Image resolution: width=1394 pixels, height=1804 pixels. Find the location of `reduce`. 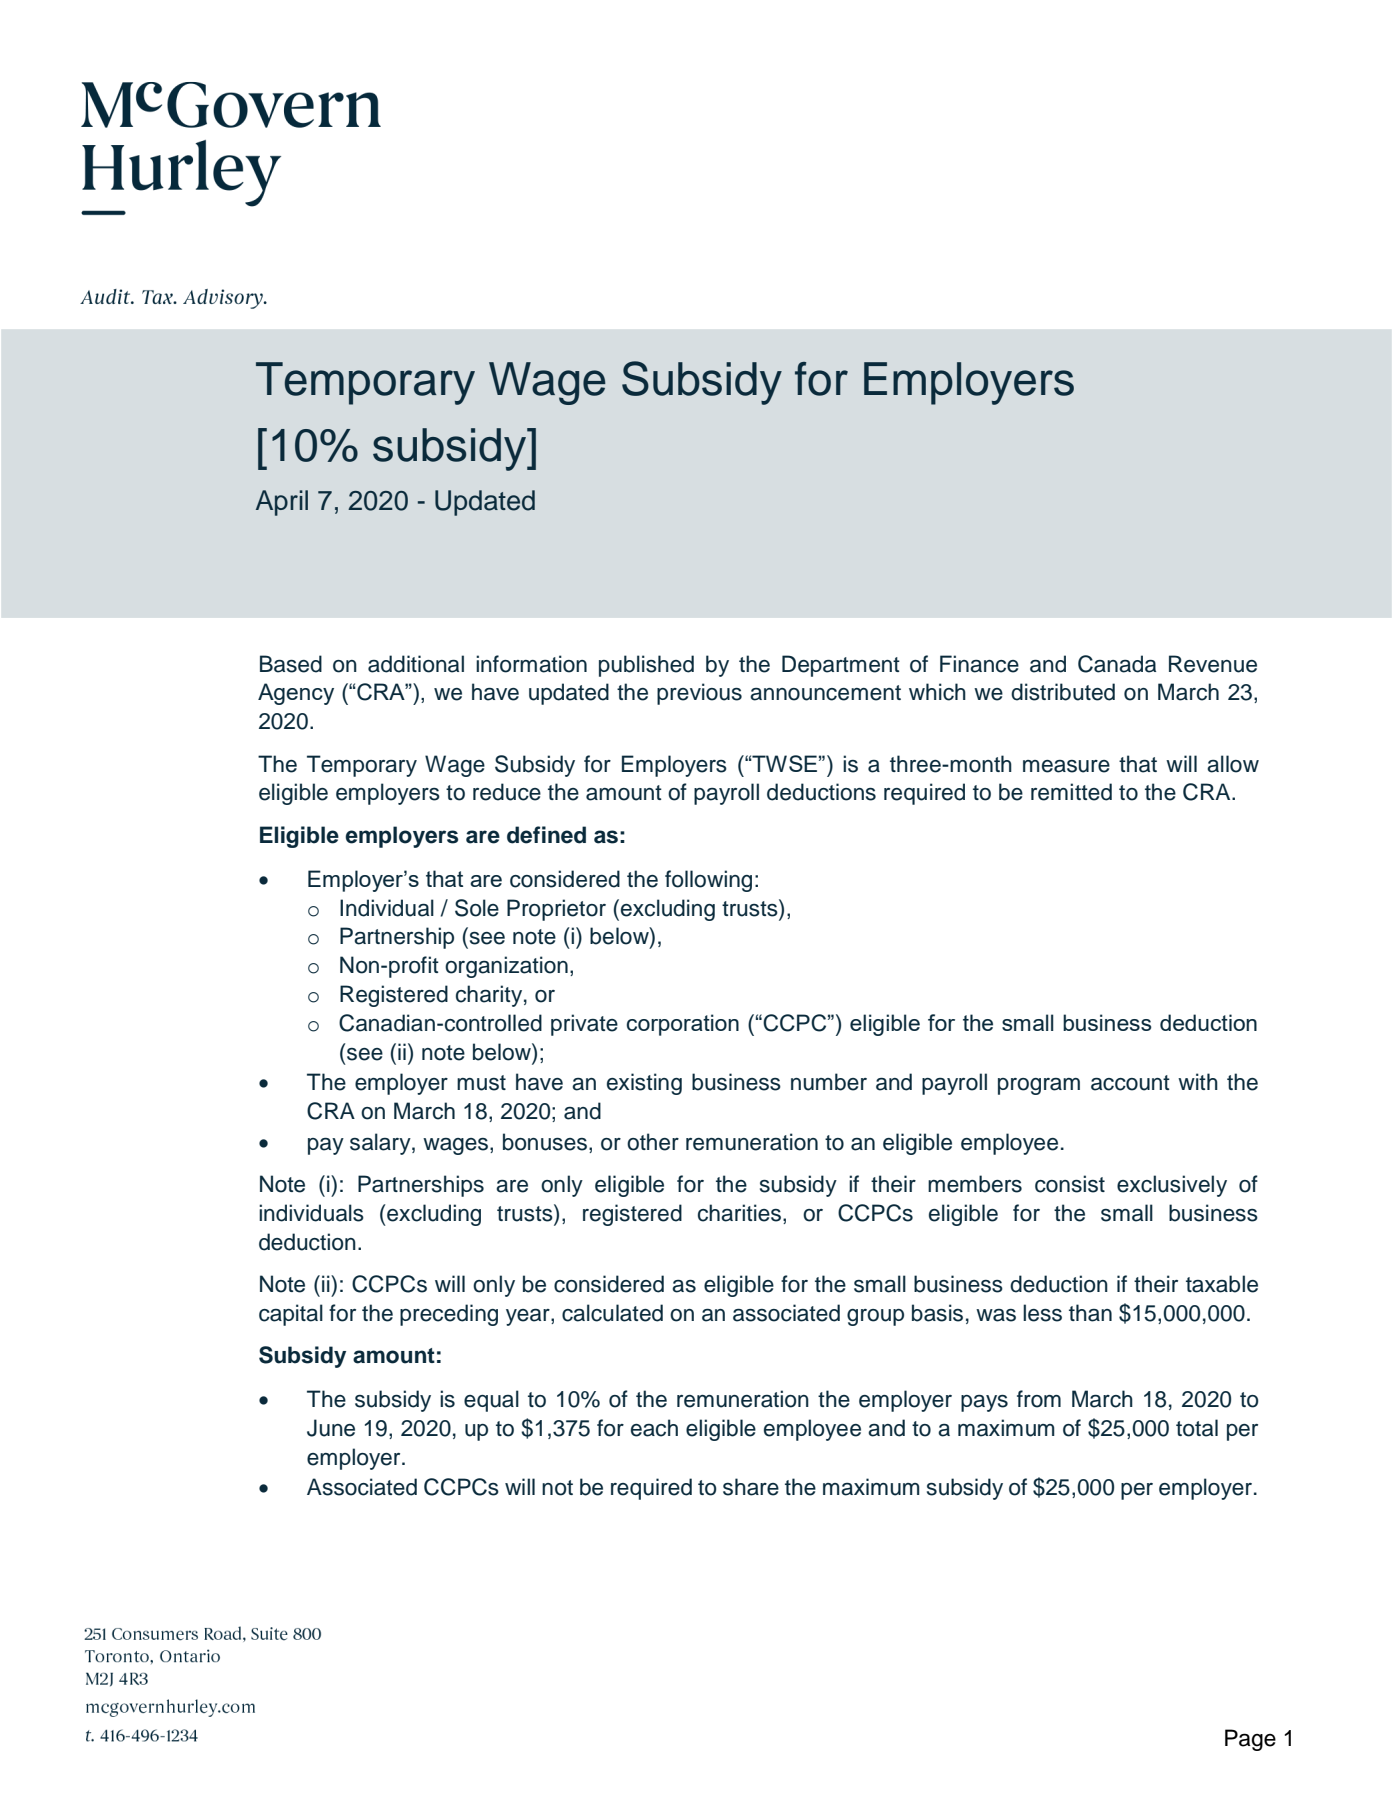

reduce is located at coordinates (507, 792).
